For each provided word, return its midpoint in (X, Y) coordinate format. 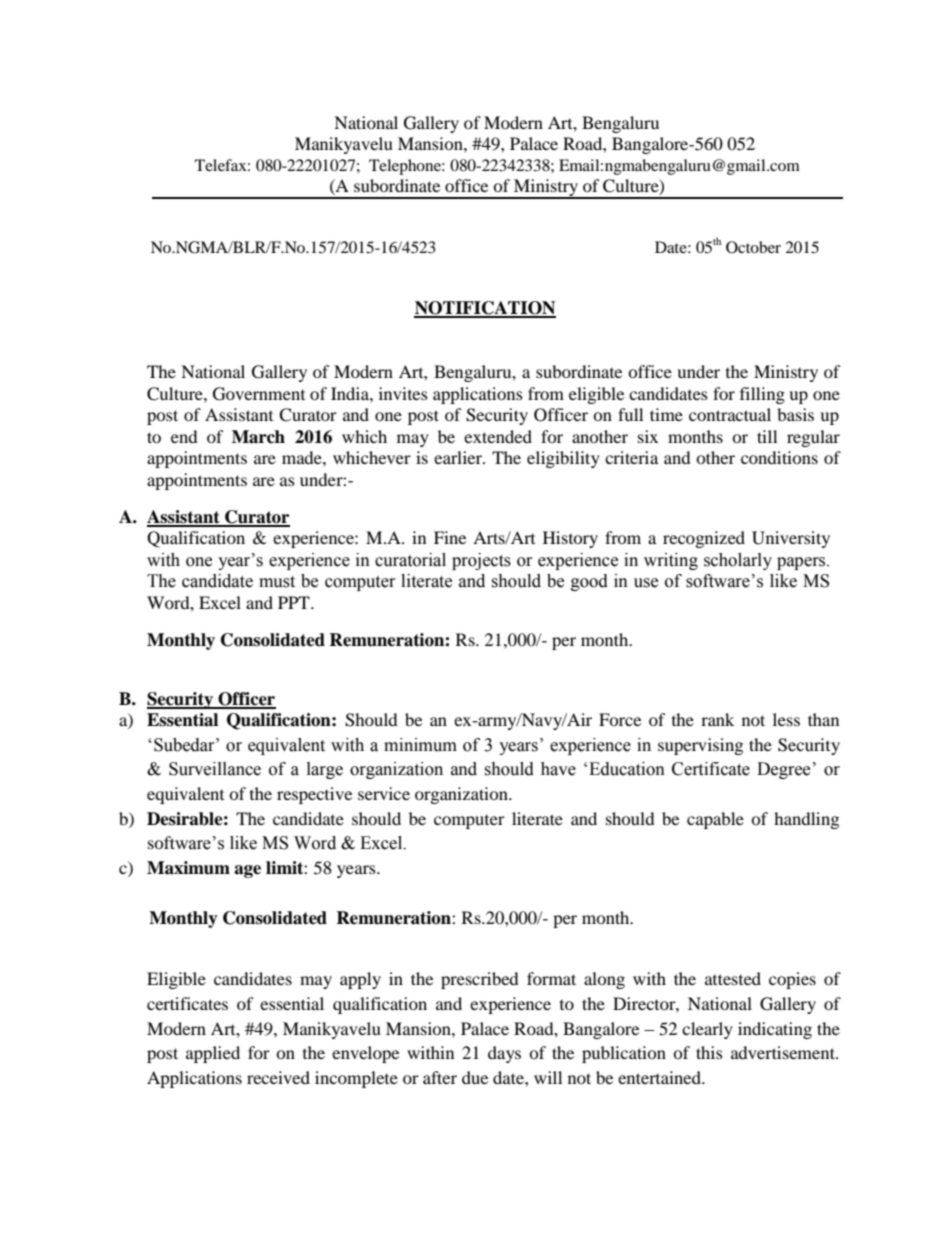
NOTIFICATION (485, 309)
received (278, 1077)
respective (314, 795)
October (753, 247)
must (277, 582)
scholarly (738, 561)
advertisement (784, 1052)
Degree (783, 770)
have (558, 769)
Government (259, 394)
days (504, 1054)
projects (481, 561)
